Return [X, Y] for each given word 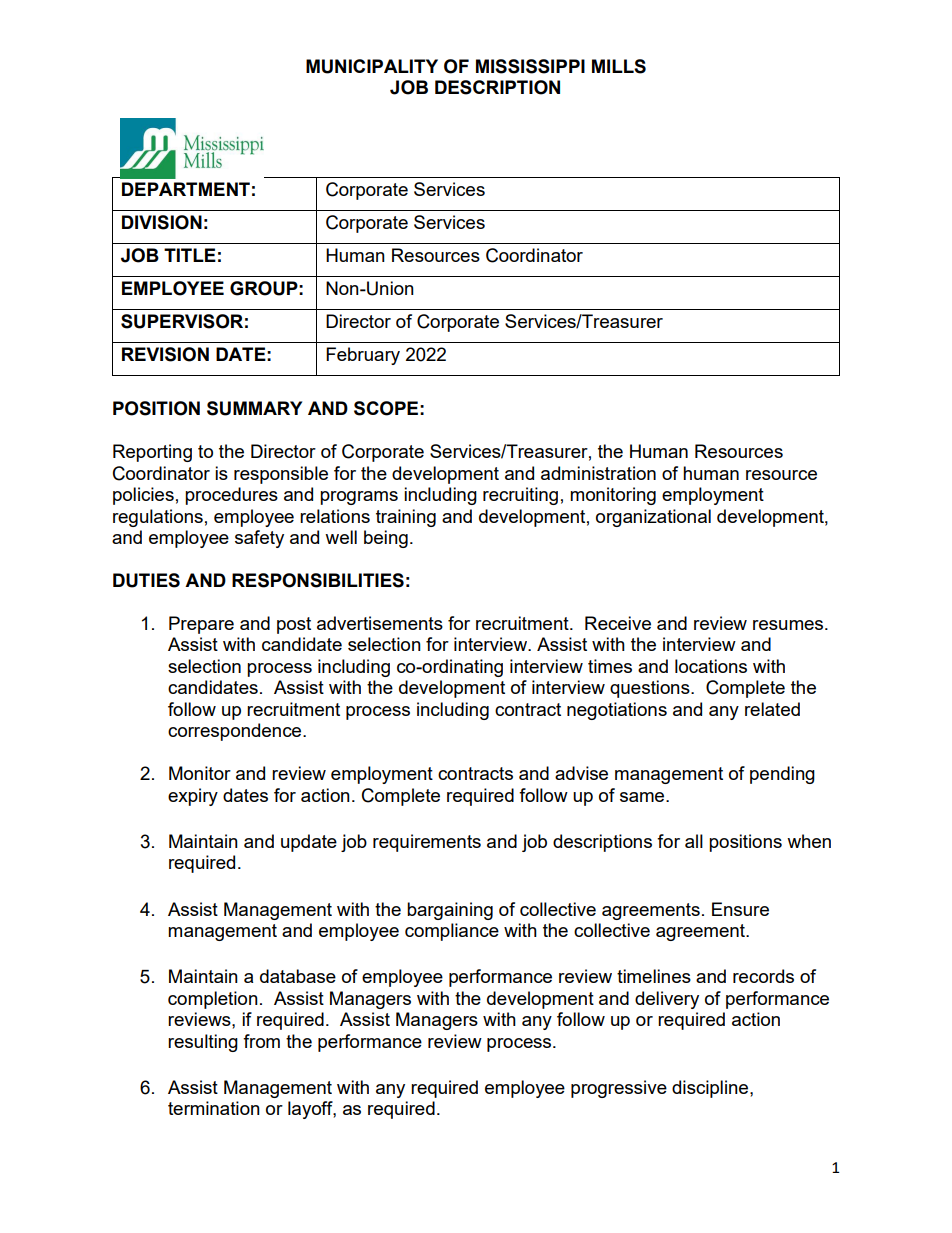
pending [782, 775]
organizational [653, 518]
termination [214, 1108]
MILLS [619, 66]
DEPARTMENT [186, 189]
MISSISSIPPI [530, 66]
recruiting [520, 496]
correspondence [236, 732]
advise [581, 773]
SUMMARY [254, 408]
